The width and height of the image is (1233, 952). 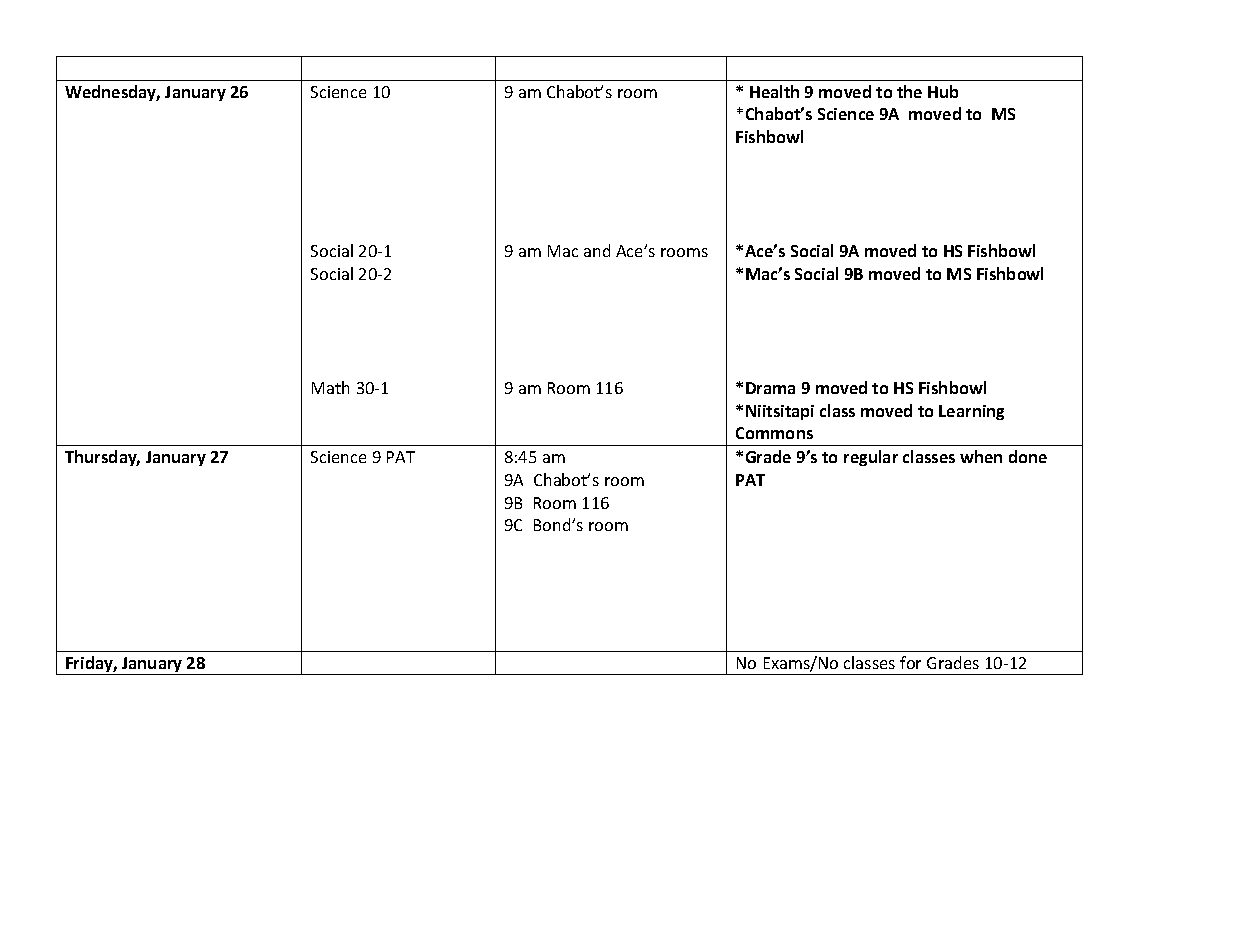 What do you see at coordinates (597, 250) in the image?
I see `and` at bounding box center [597, 250].
